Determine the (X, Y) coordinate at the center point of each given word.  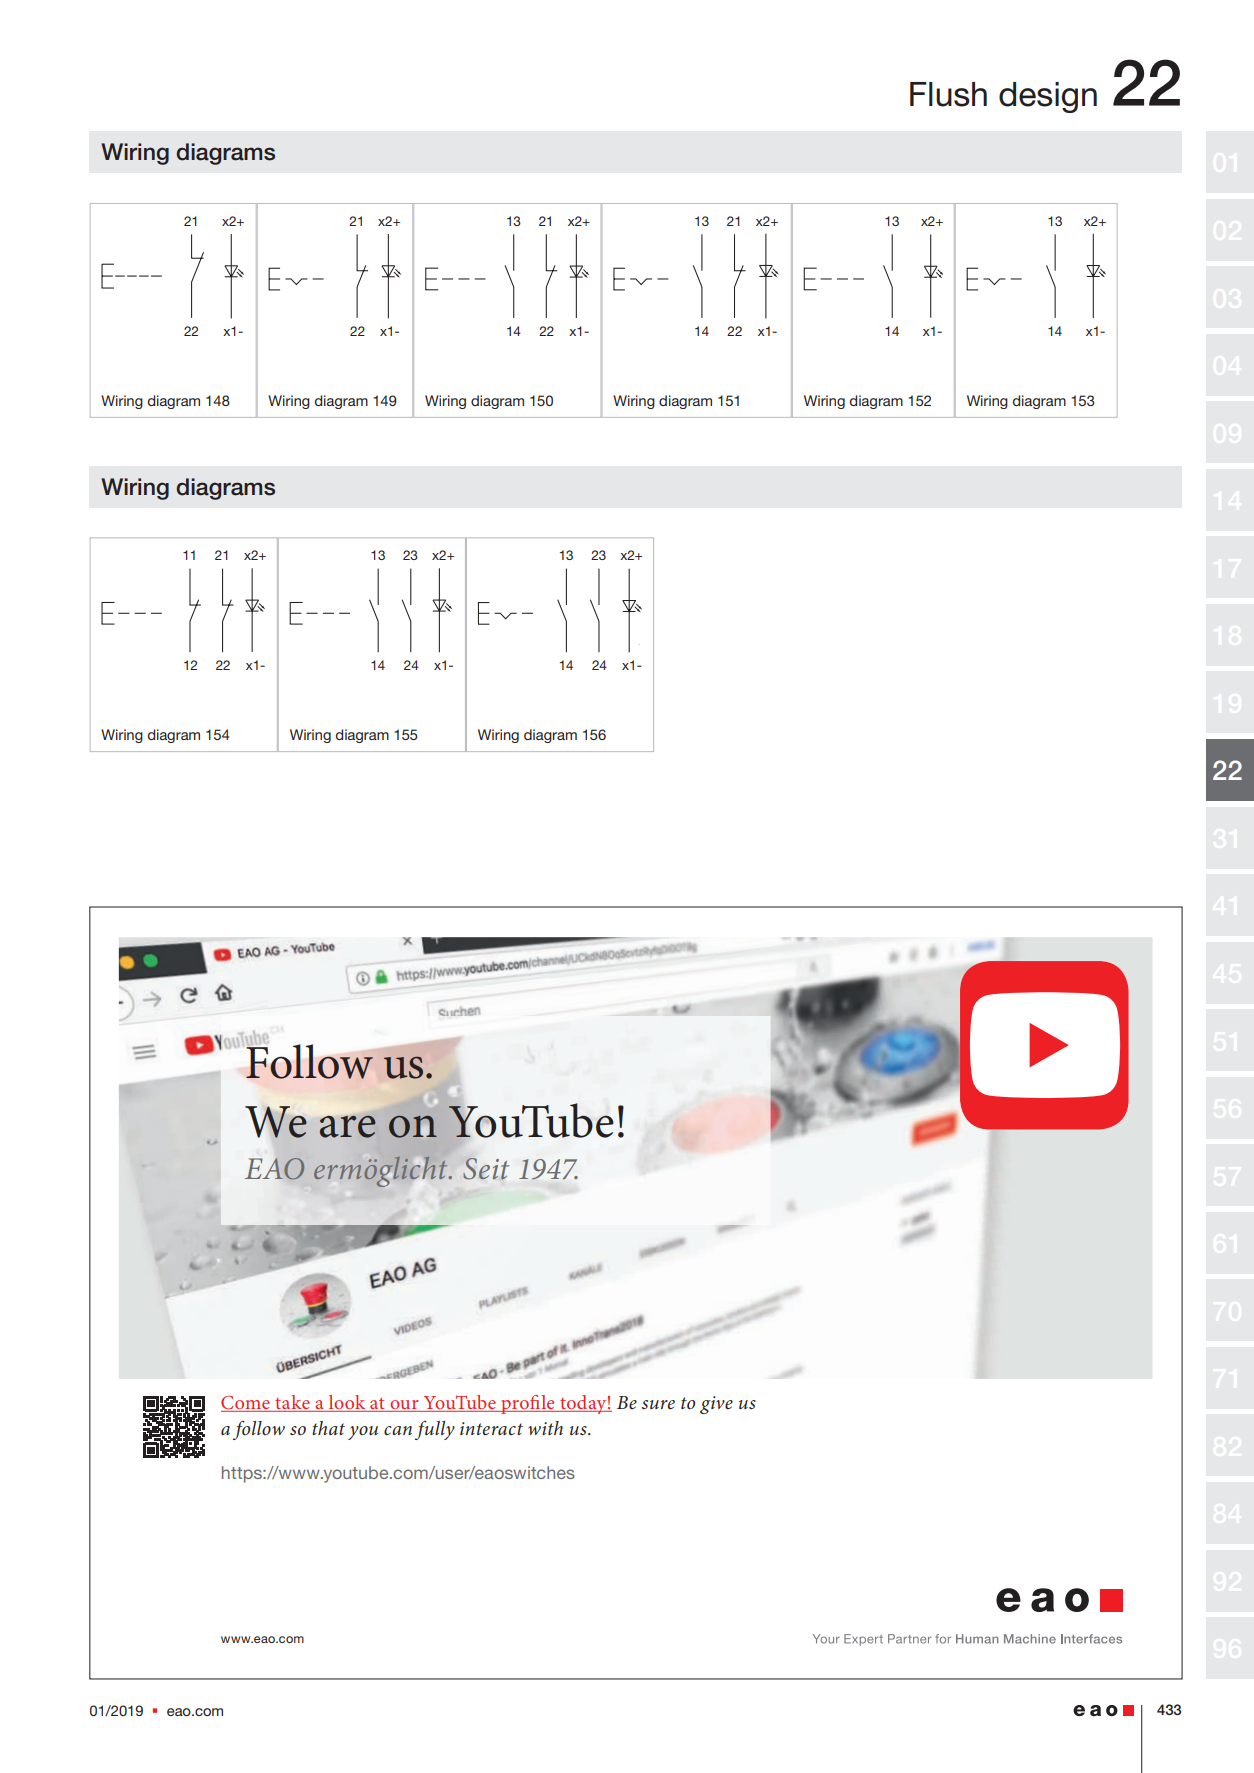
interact (491, 1428)
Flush (948, 94)
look (347, 1403)
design (1048, 97)
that (328, 1428)
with (545, 1428)
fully (435, 1430)
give (716, 1405)
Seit (486, 1169)
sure (658, 1404)
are (348, 1126)
